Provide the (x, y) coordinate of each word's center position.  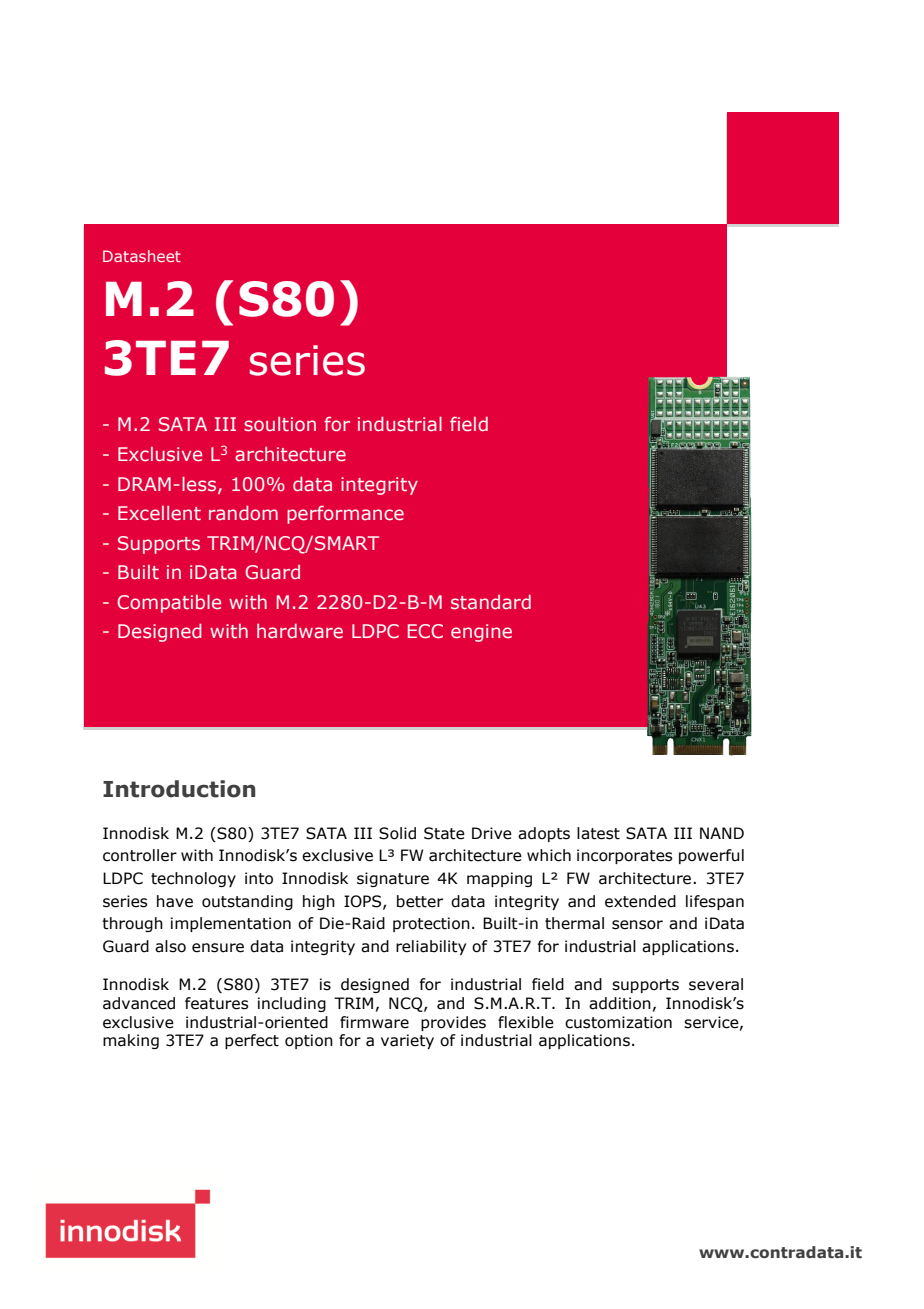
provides (453, 1023)
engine (481, 633)
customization (618, 1022)
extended (640, 901)
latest (598, 833)
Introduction (179, 789)
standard (491, 602)
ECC (425, 631)
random (243, 513)
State (444, 833)
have (175, 901)
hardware (300, 631)
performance (345, 515)
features (216, 1003)
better (420, 901)
